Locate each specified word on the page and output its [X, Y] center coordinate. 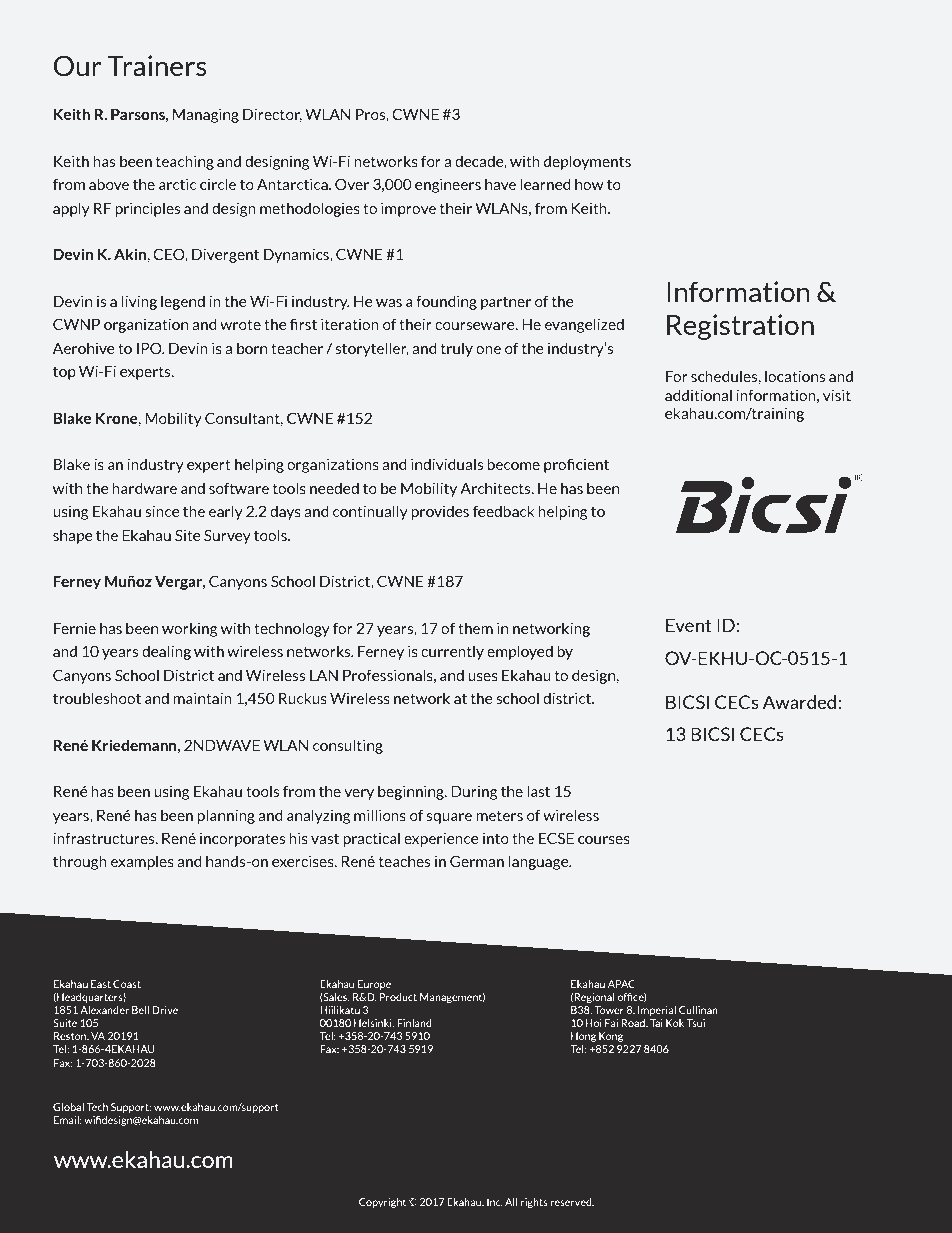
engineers [448, 185]
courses [604, 840]
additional [698, 395]
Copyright [384, 1203]
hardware [144, 488]
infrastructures [105, 838]
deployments [587, 162]
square [449, 818]
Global [68, 1107]
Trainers [157, 66]
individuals [447, 464]
